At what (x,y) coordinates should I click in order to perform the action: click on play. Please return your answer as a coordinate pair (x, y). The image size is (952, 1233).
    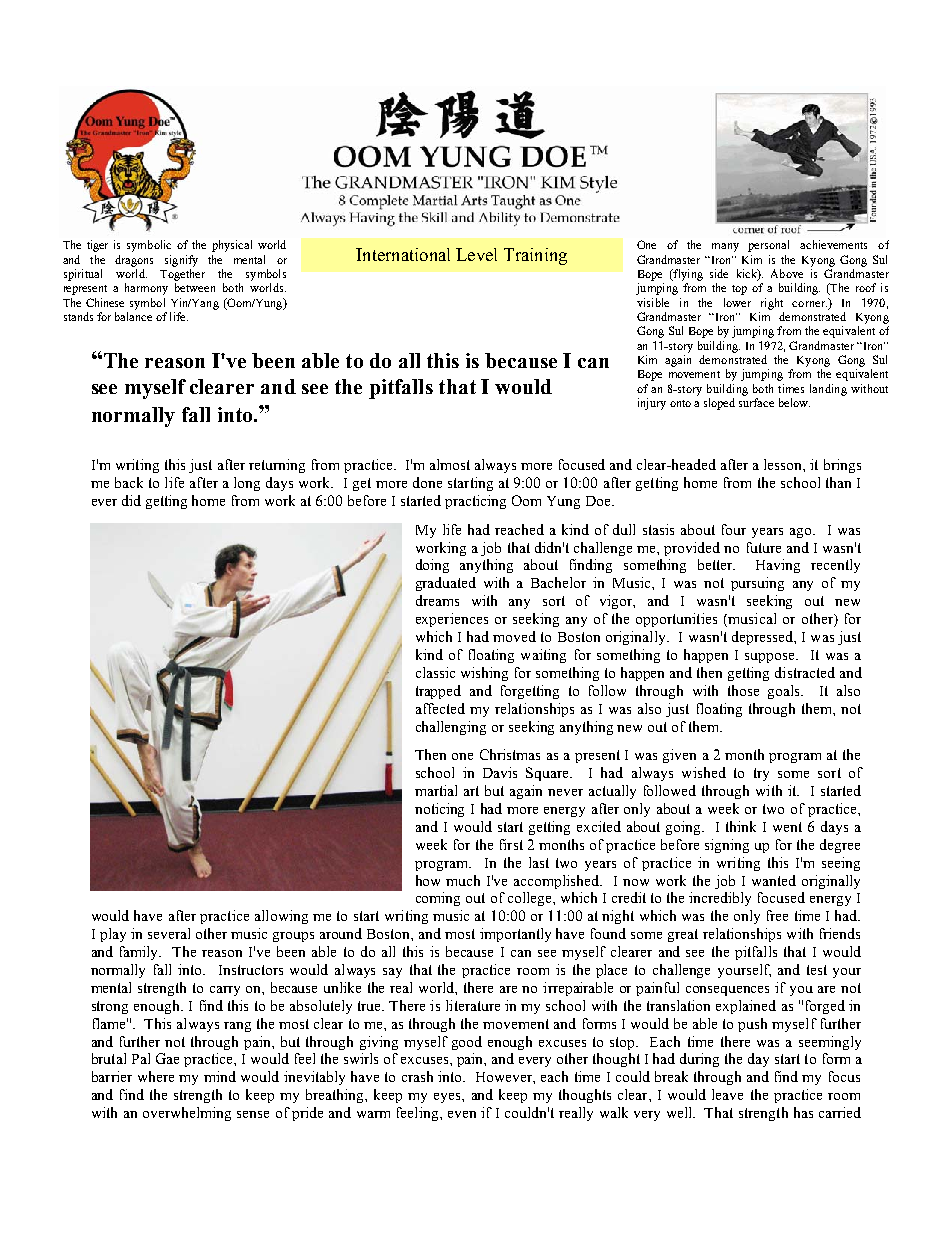
    Looking at the image, I should click on (113, 935).
